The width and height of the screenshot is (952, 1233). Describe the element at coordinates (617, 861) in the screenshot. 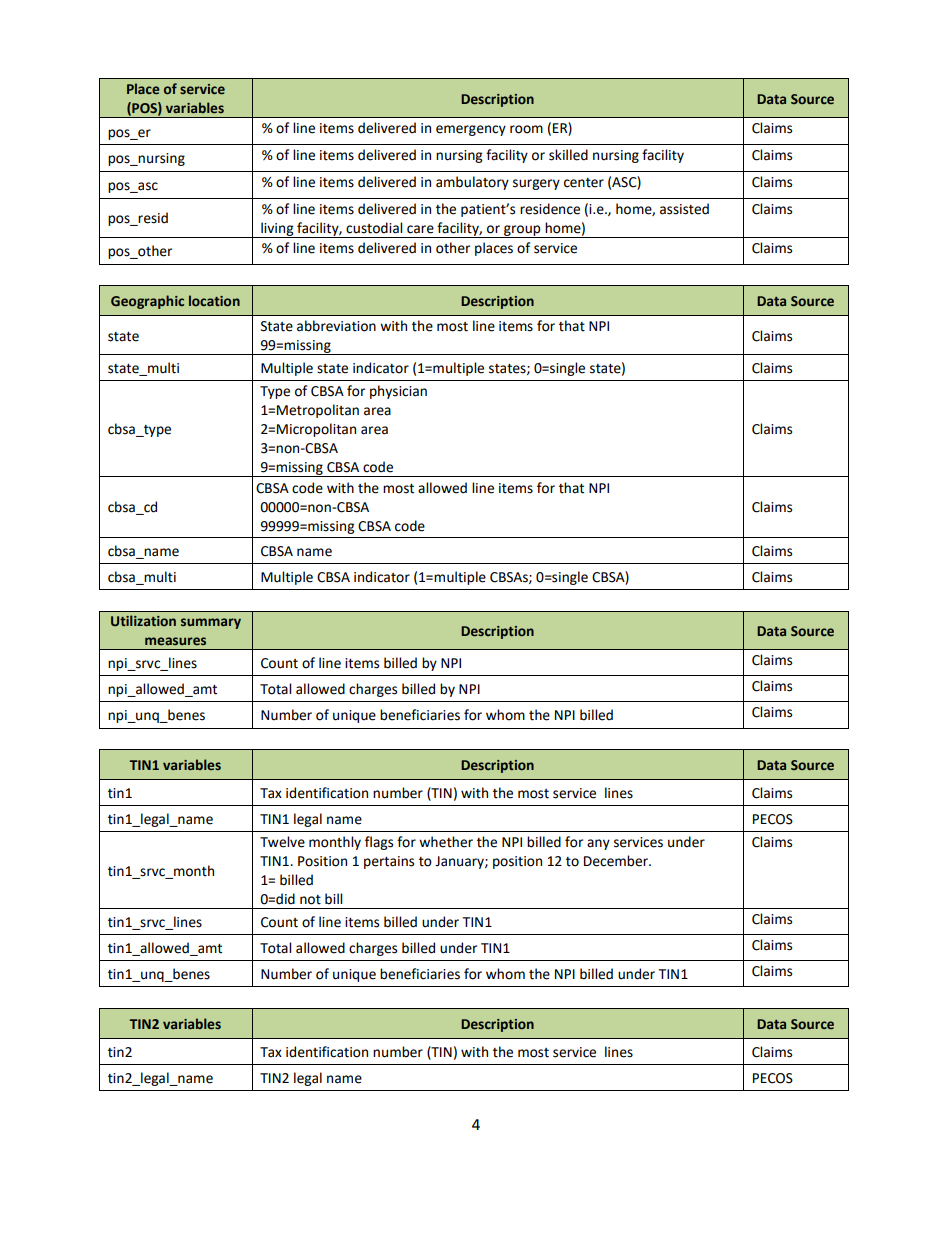

I see `December` at that location.
